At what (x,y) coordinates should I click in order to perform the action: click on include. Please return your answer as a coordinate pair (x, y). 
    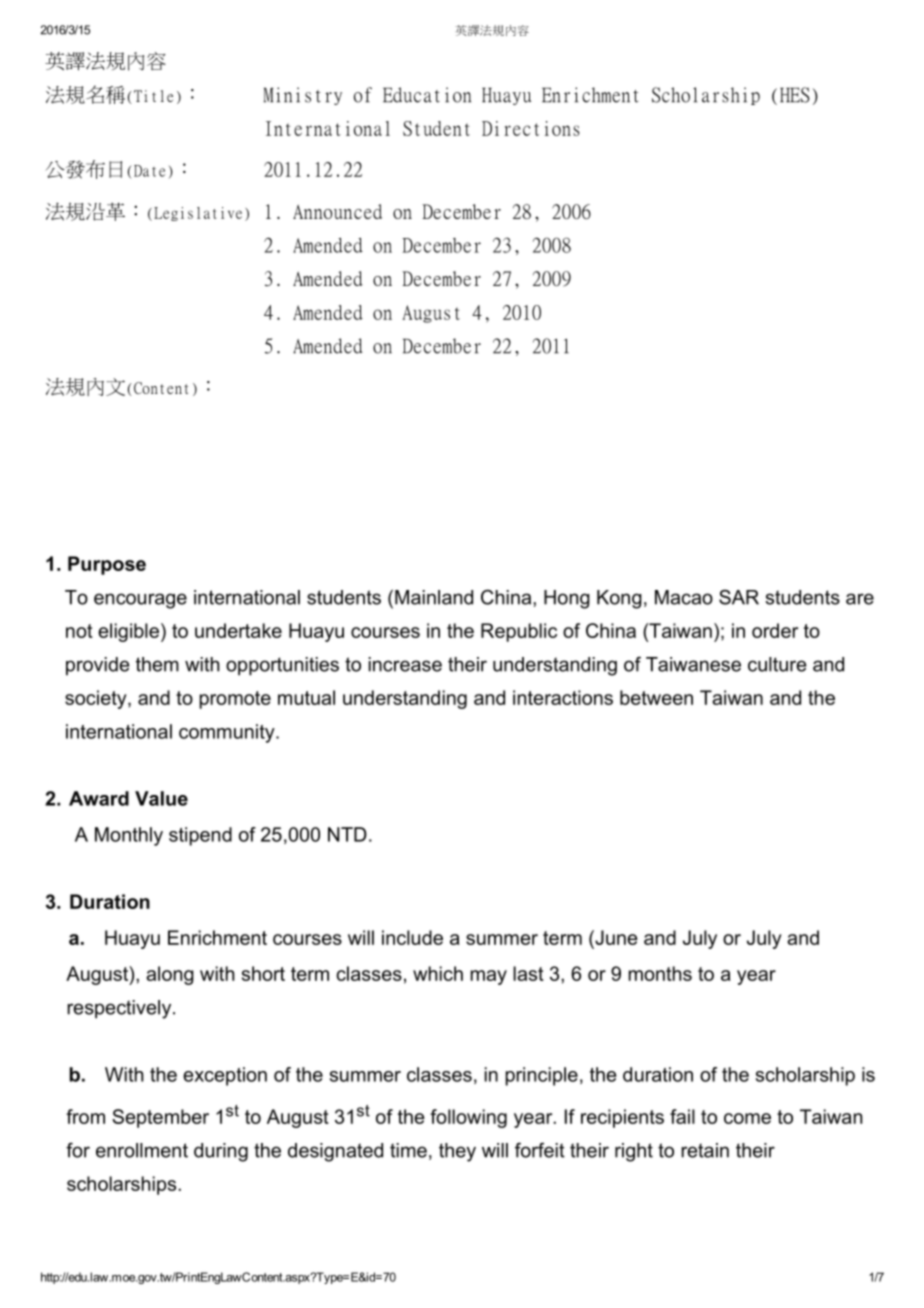
    Looking at the image, I should click on (412, 937).
